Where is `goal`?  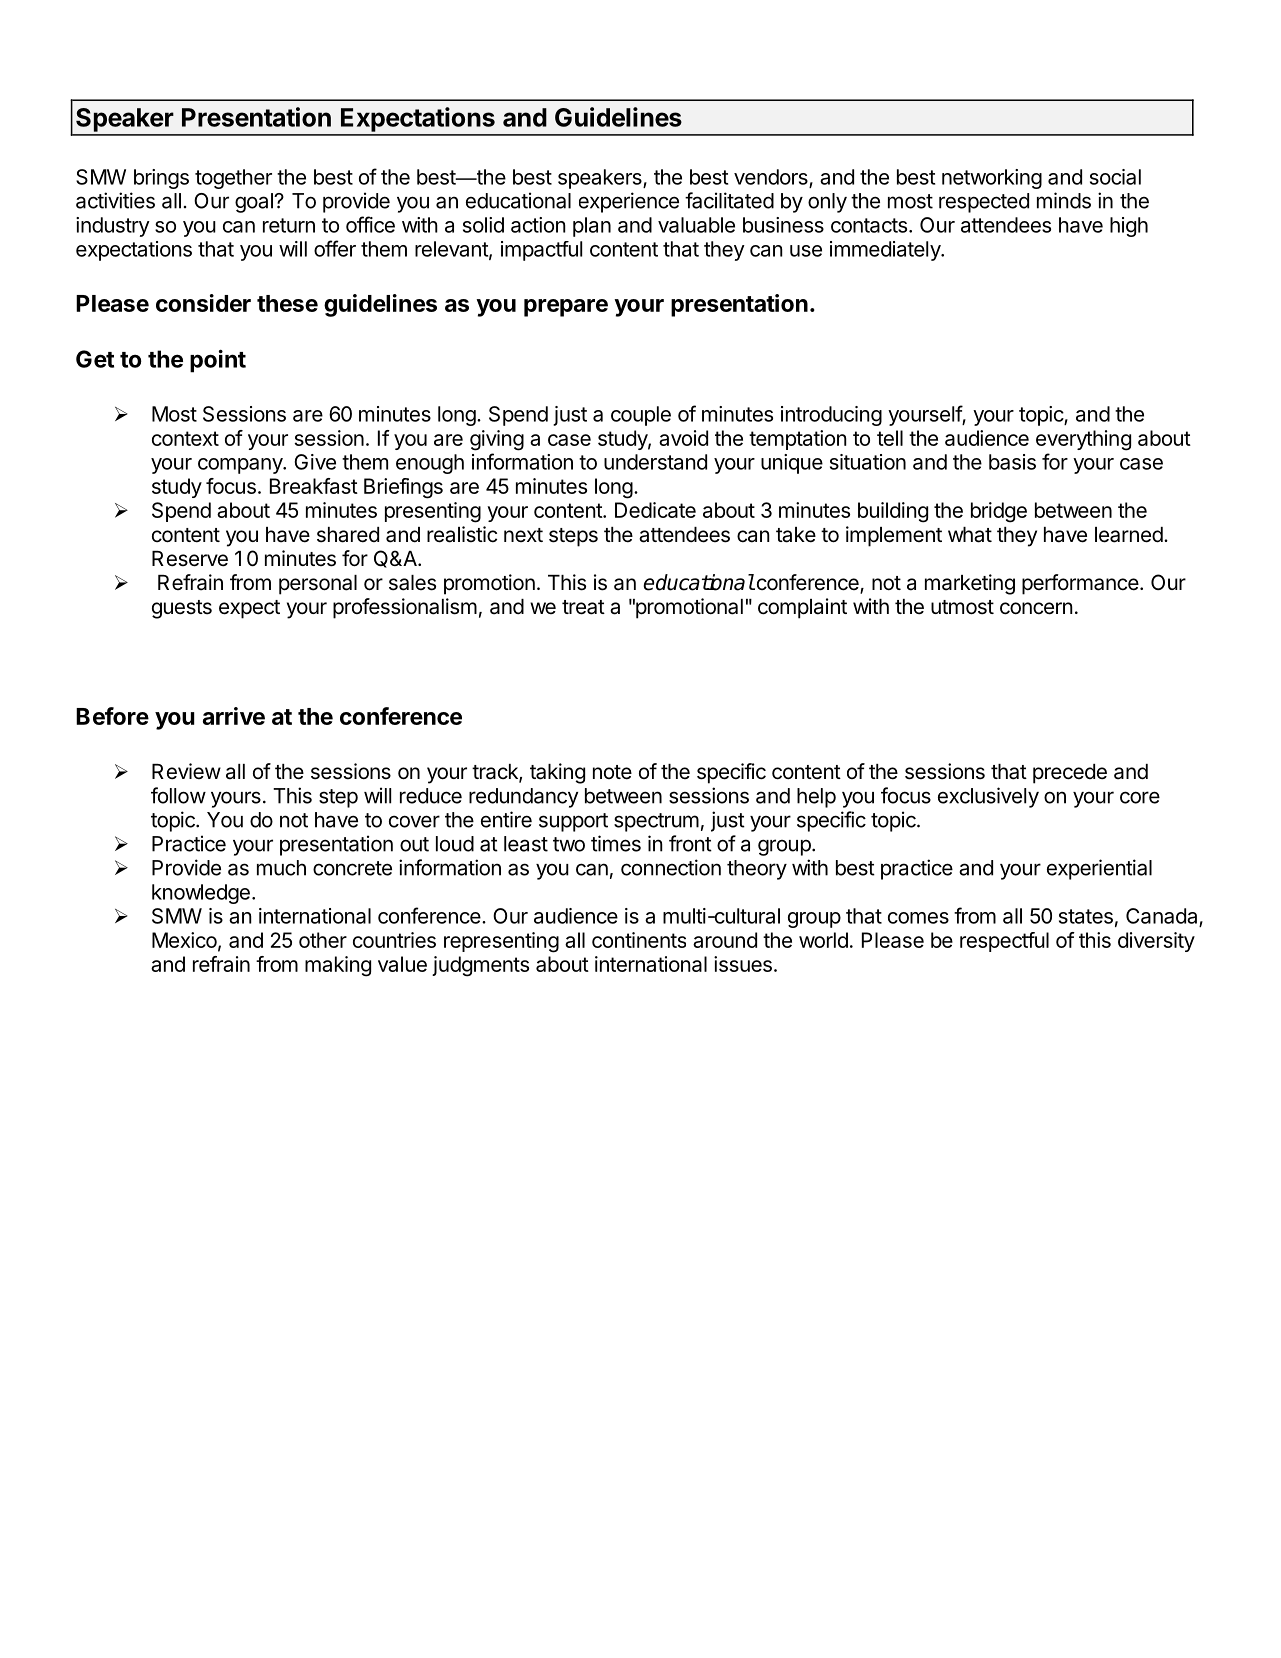
goal is located at coordinates (255, 203).
